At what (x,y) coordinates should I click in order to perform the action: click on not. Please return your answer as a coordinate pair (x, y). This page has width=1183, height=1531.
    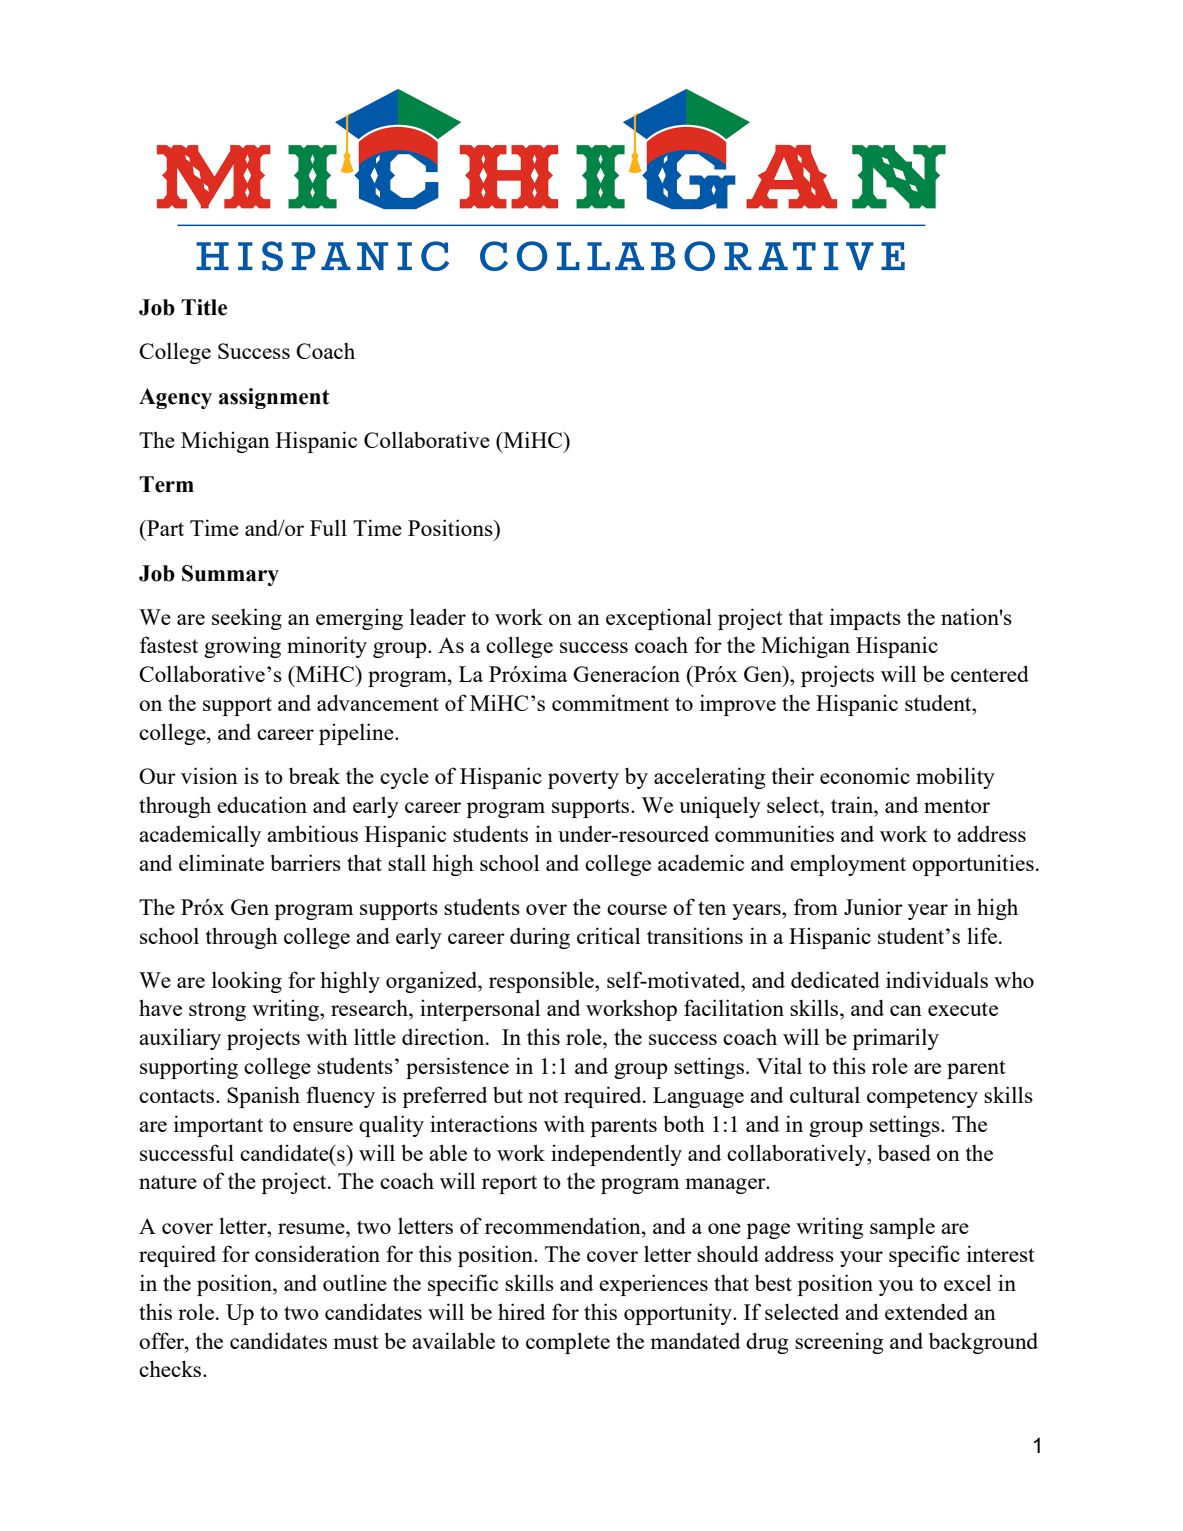
    Looking at the image, I should click on (543, 1096).
